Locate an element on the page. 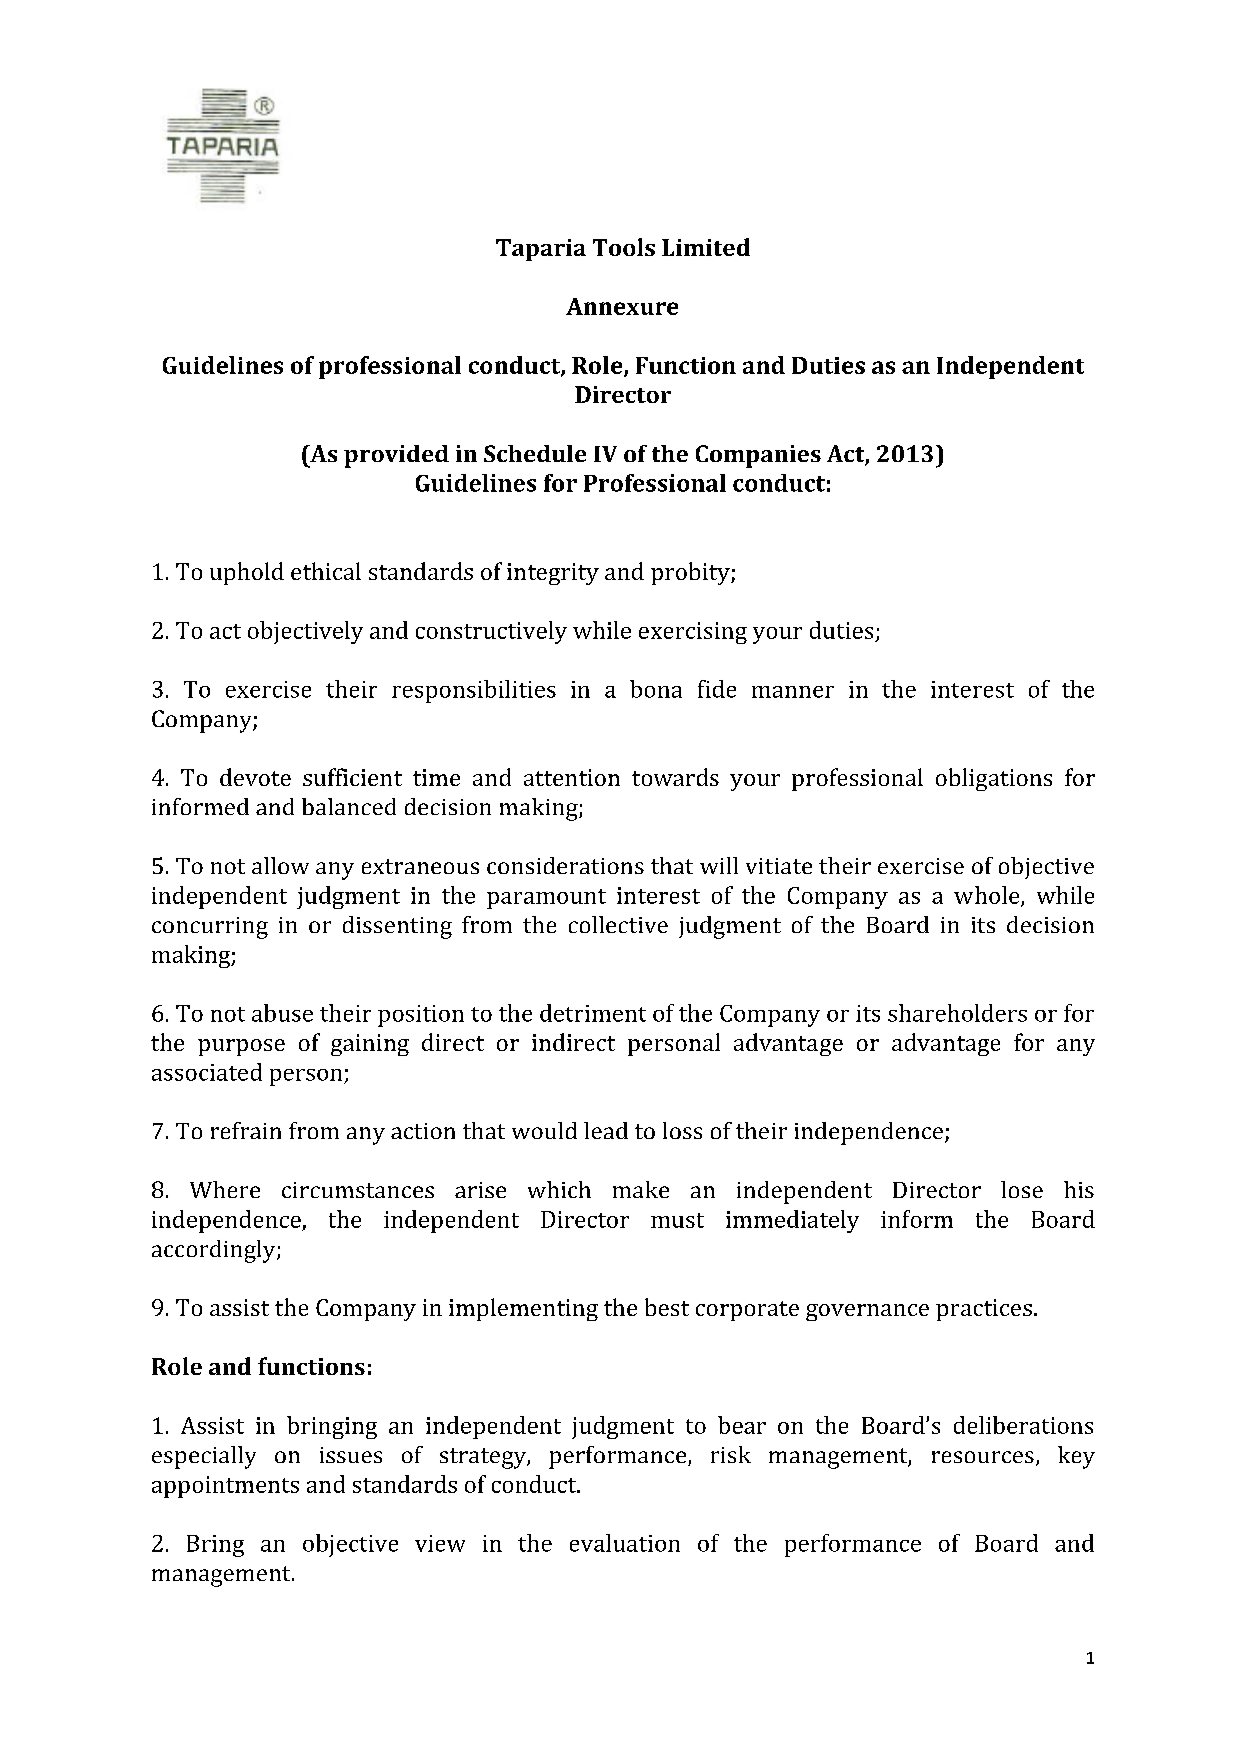 Image resolution: width=1246 pixels, height=1762 pixels. sufficient is located at coordinates (352, 777).
